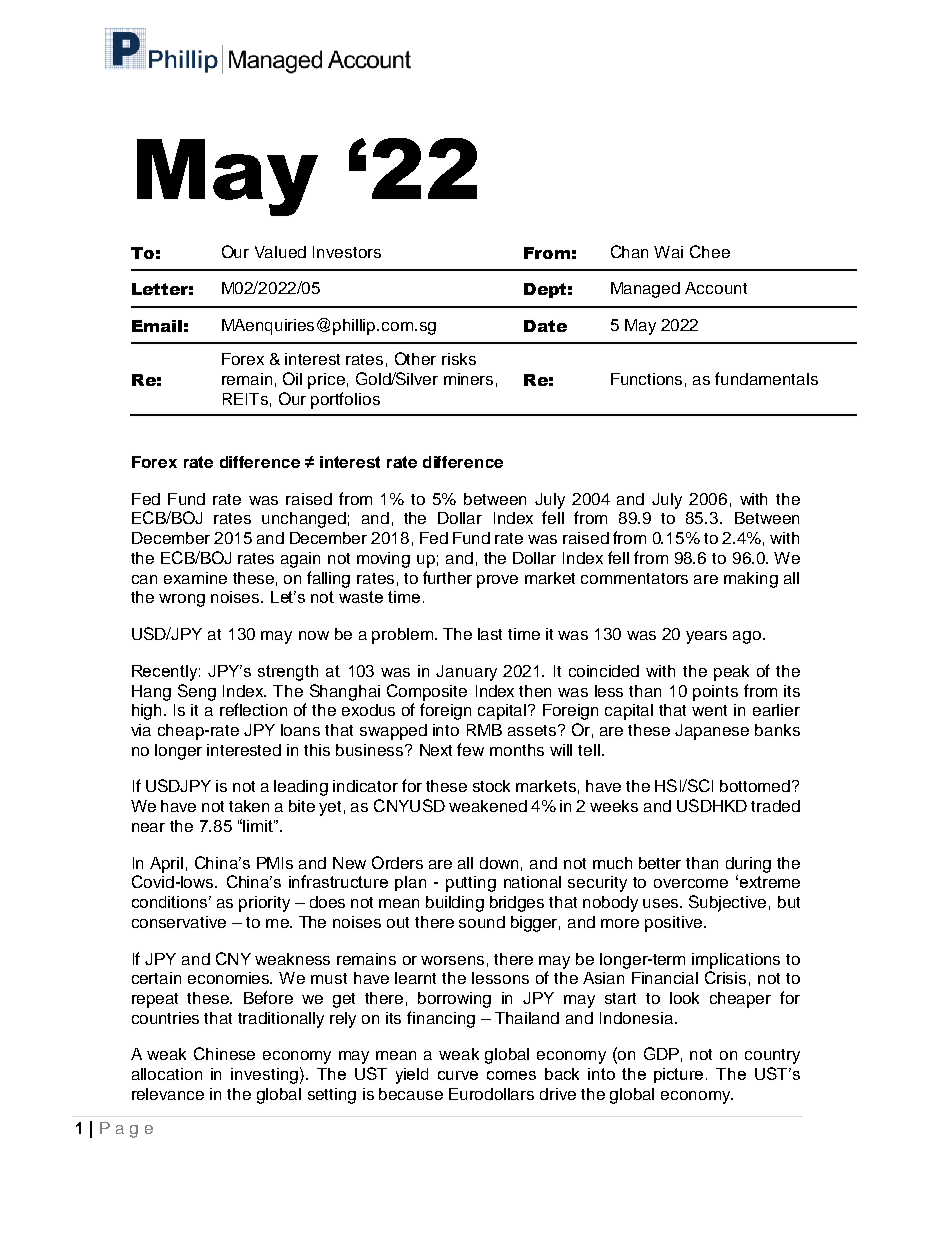 Image resolution: width=952 pixels, height=1233 pixels. Describe the element at coordinates (179, 922) in the page. I see `conservative` at that location.
